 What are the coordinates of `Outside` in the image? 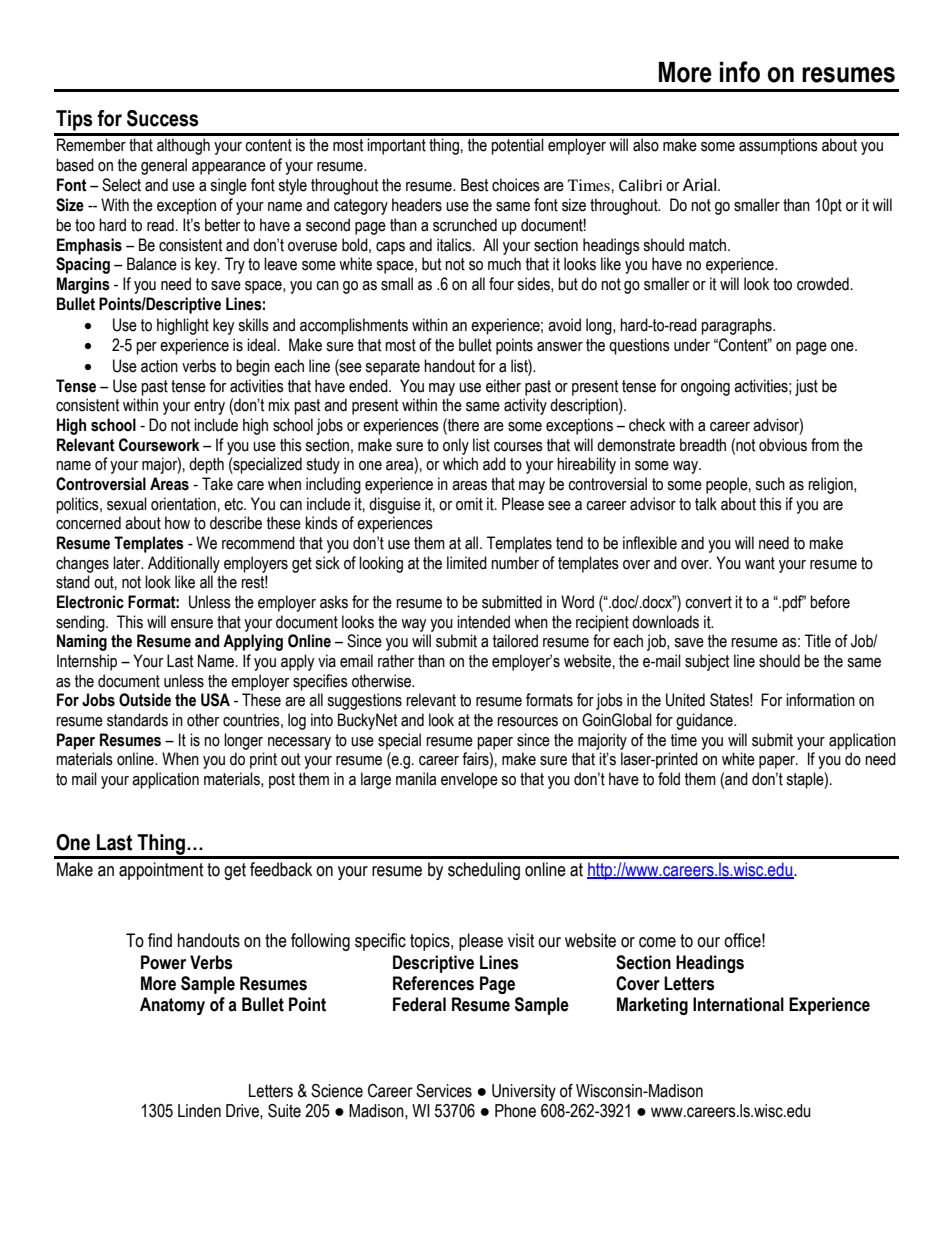 It's located at (145, 700).
